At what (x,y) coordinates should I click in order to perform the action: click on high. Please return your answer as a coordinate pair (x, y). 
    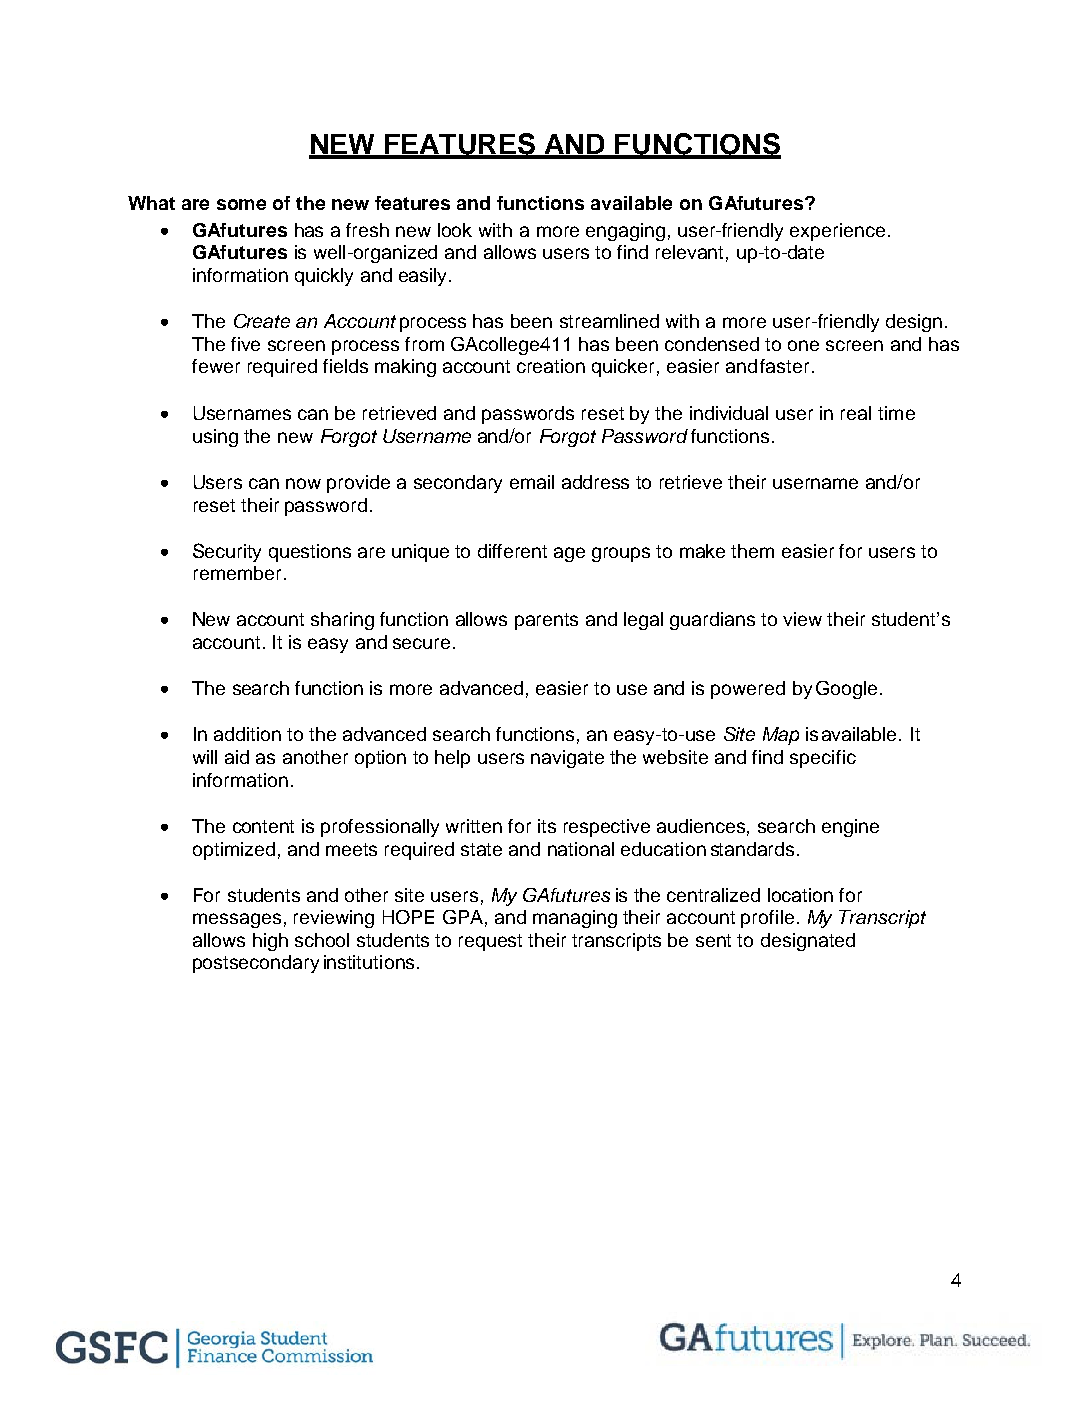
    Looking at the image, I should click on (270, 942).
